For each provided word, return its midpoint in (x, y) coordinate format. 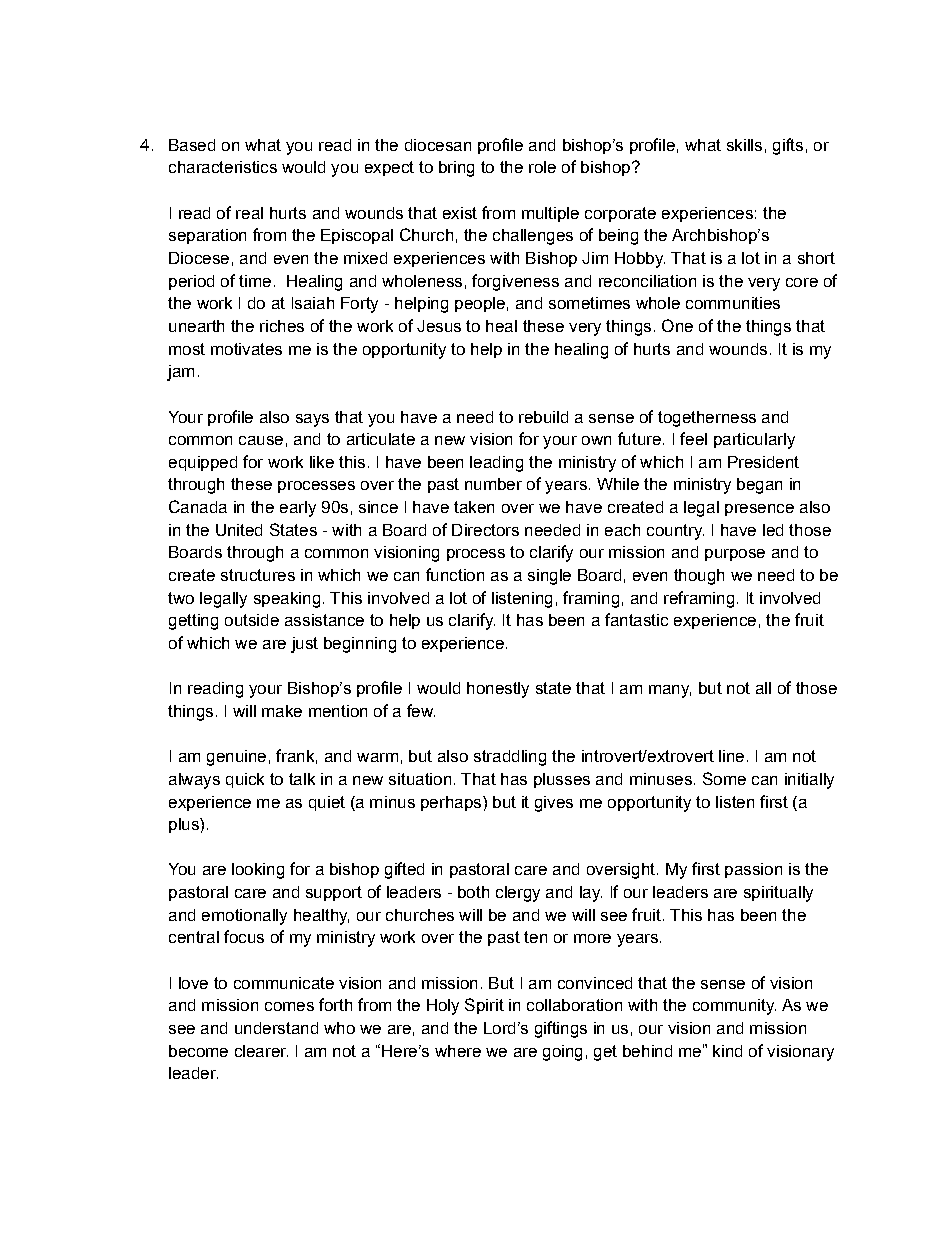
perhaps (451, 803)
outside (252, 620)
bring (456, 169)
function (455, 574)
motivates (246, 349)
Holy (443, 1007)
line (731, 756)
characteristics (223, 167)
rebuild (543, 417)
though (699, 577)
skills (744, 145)
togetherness (707, 419)
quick (245, 780)
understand (276, 1028)
